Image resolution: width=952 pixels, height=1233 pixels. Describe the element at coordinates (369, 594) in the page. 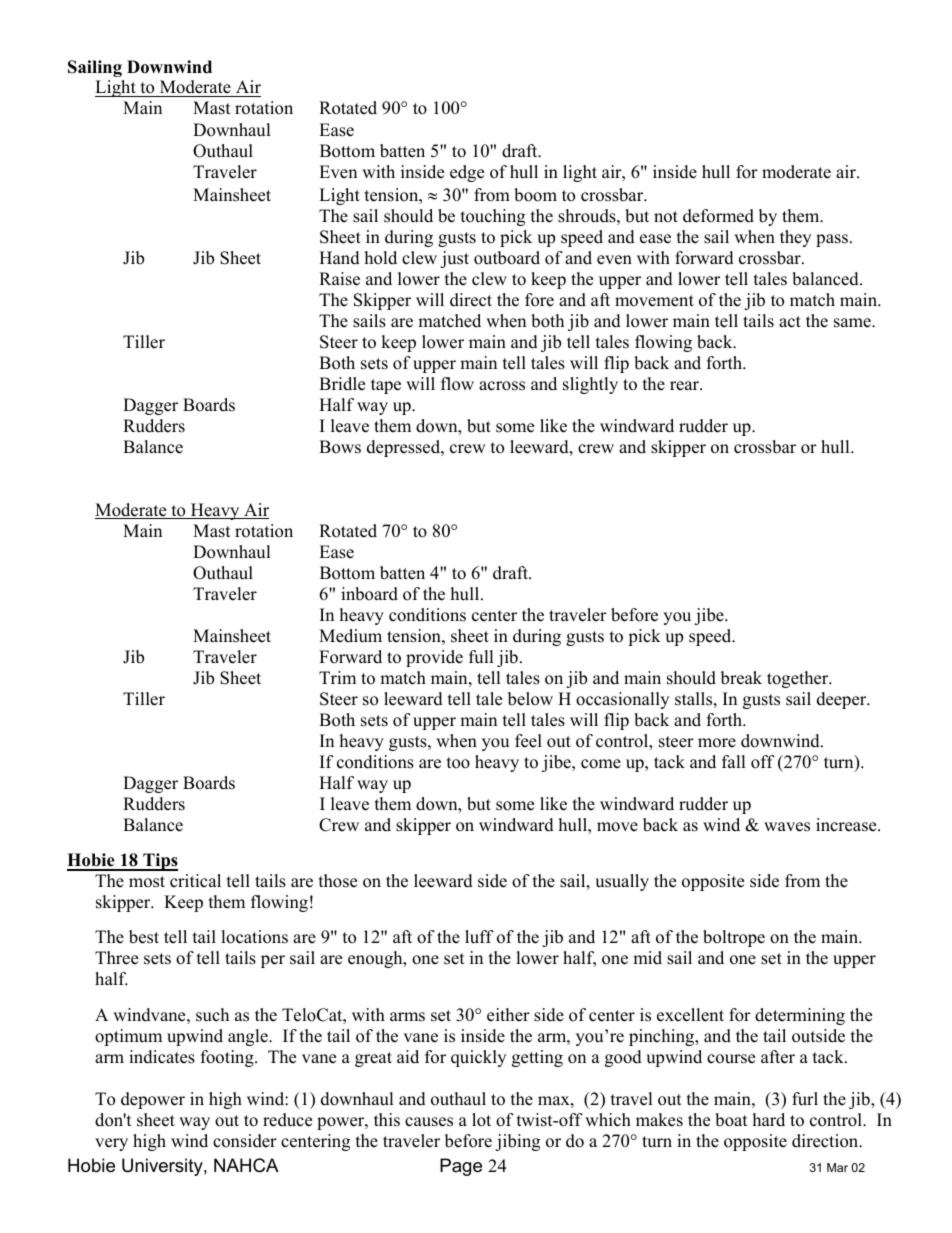

I see `inboard` at that location.
